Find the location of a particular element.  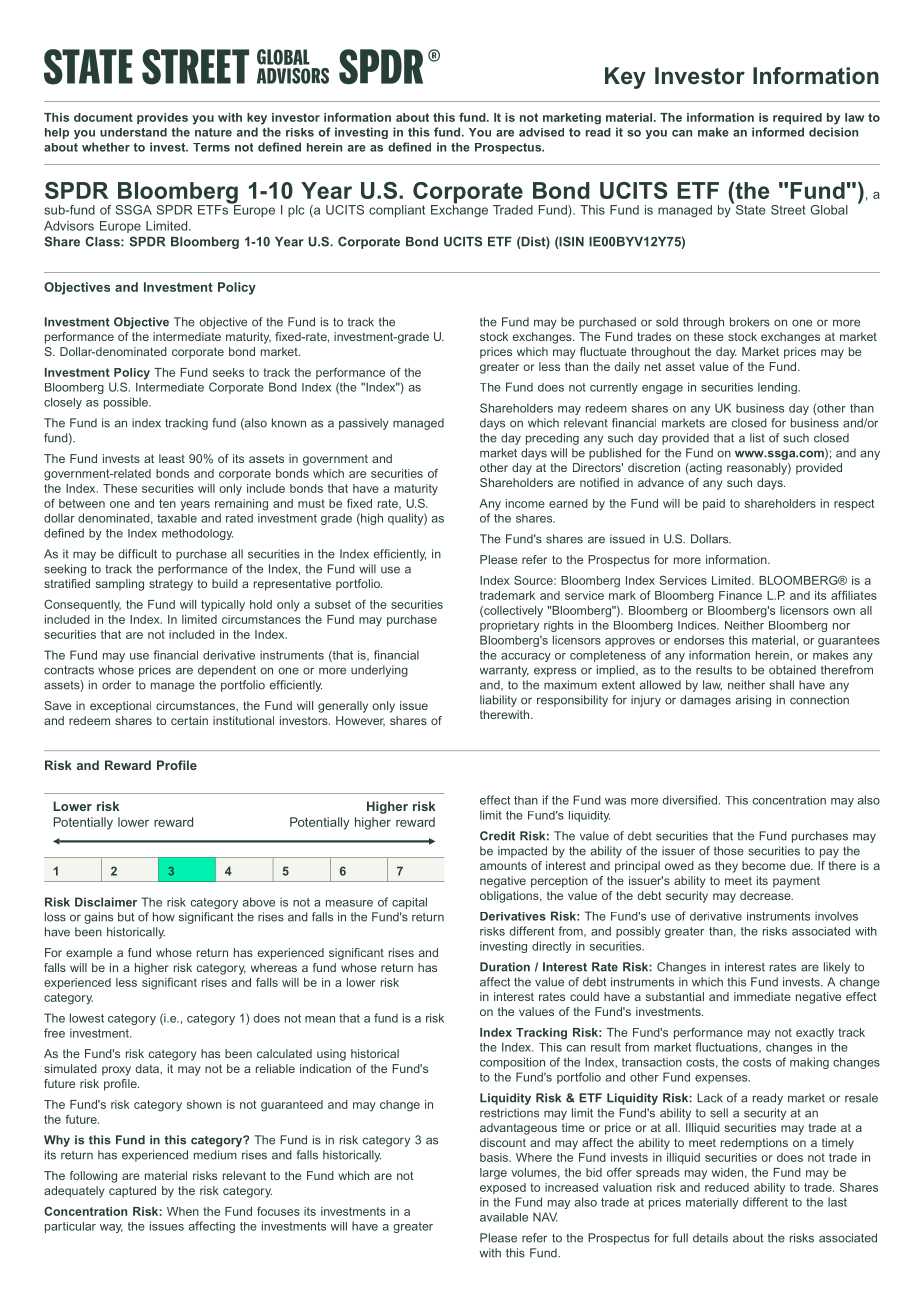

seeks is located at coordinates (228, 372).
